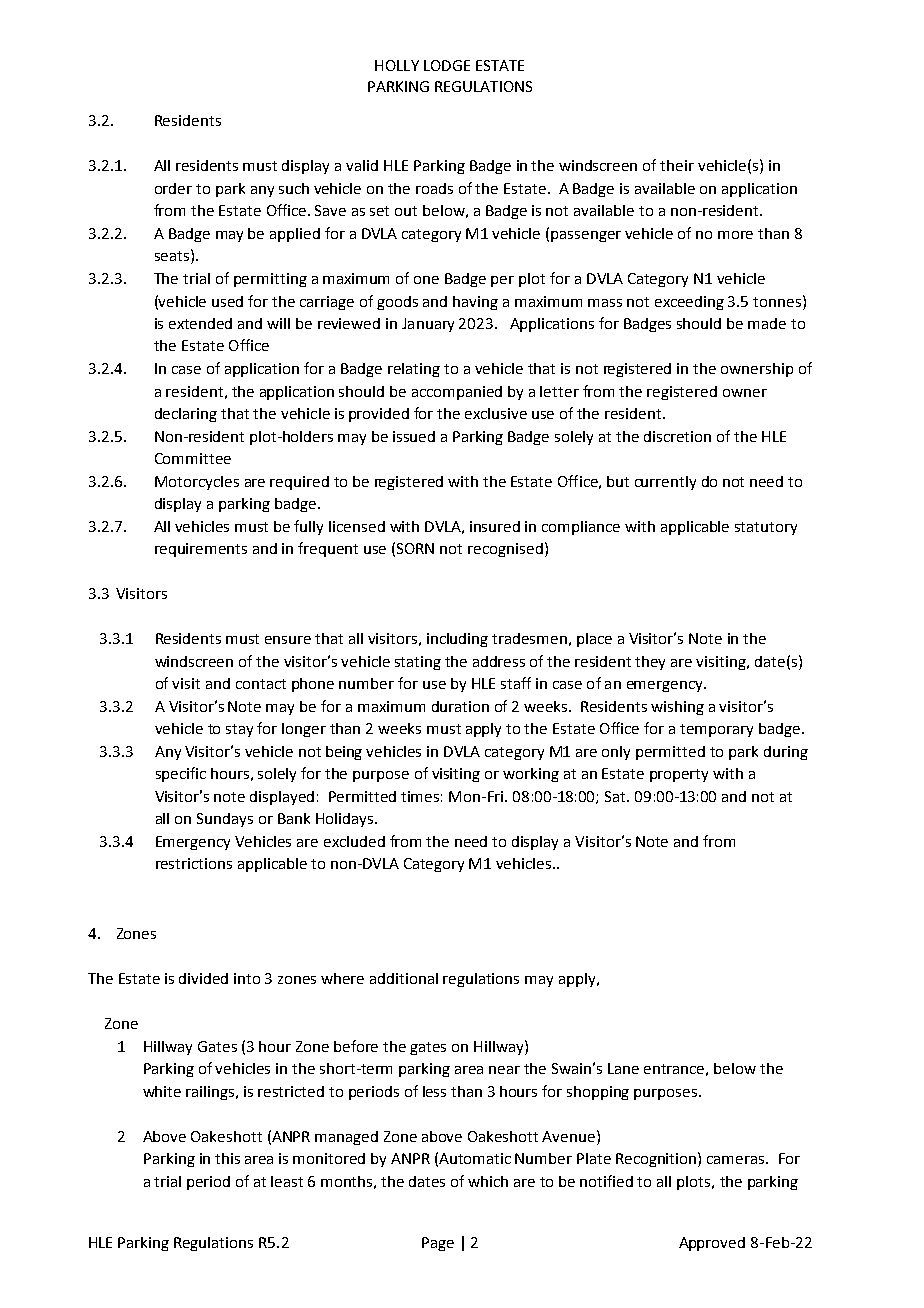 Image resolution: width=924 pixels, height=1308 pixels. Describe the element at coordinates (495, 526) in the page. I see `insured` at that location.
